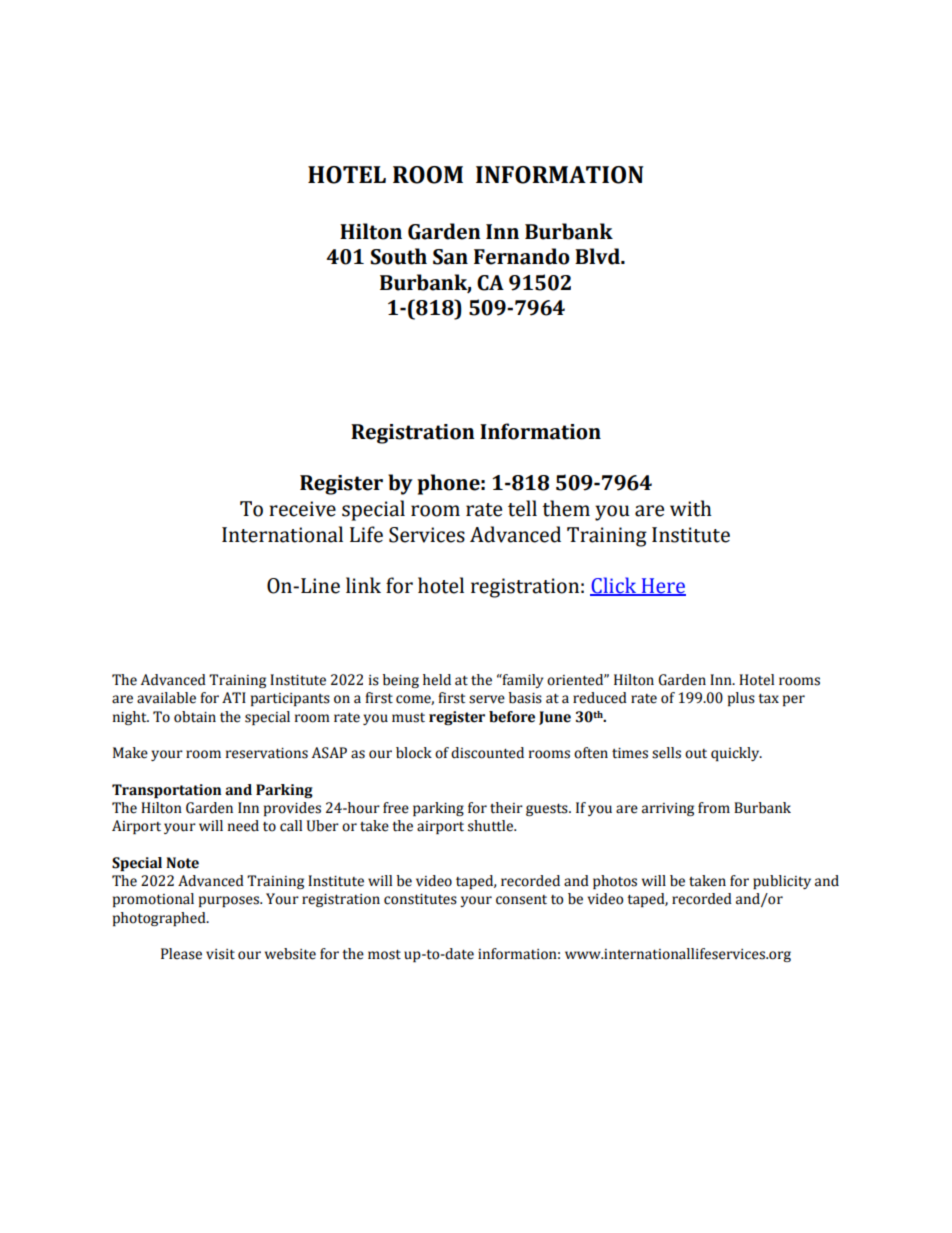  Describe the element at coordinates (782, 882) in the page. I see `publicity` at that location.
